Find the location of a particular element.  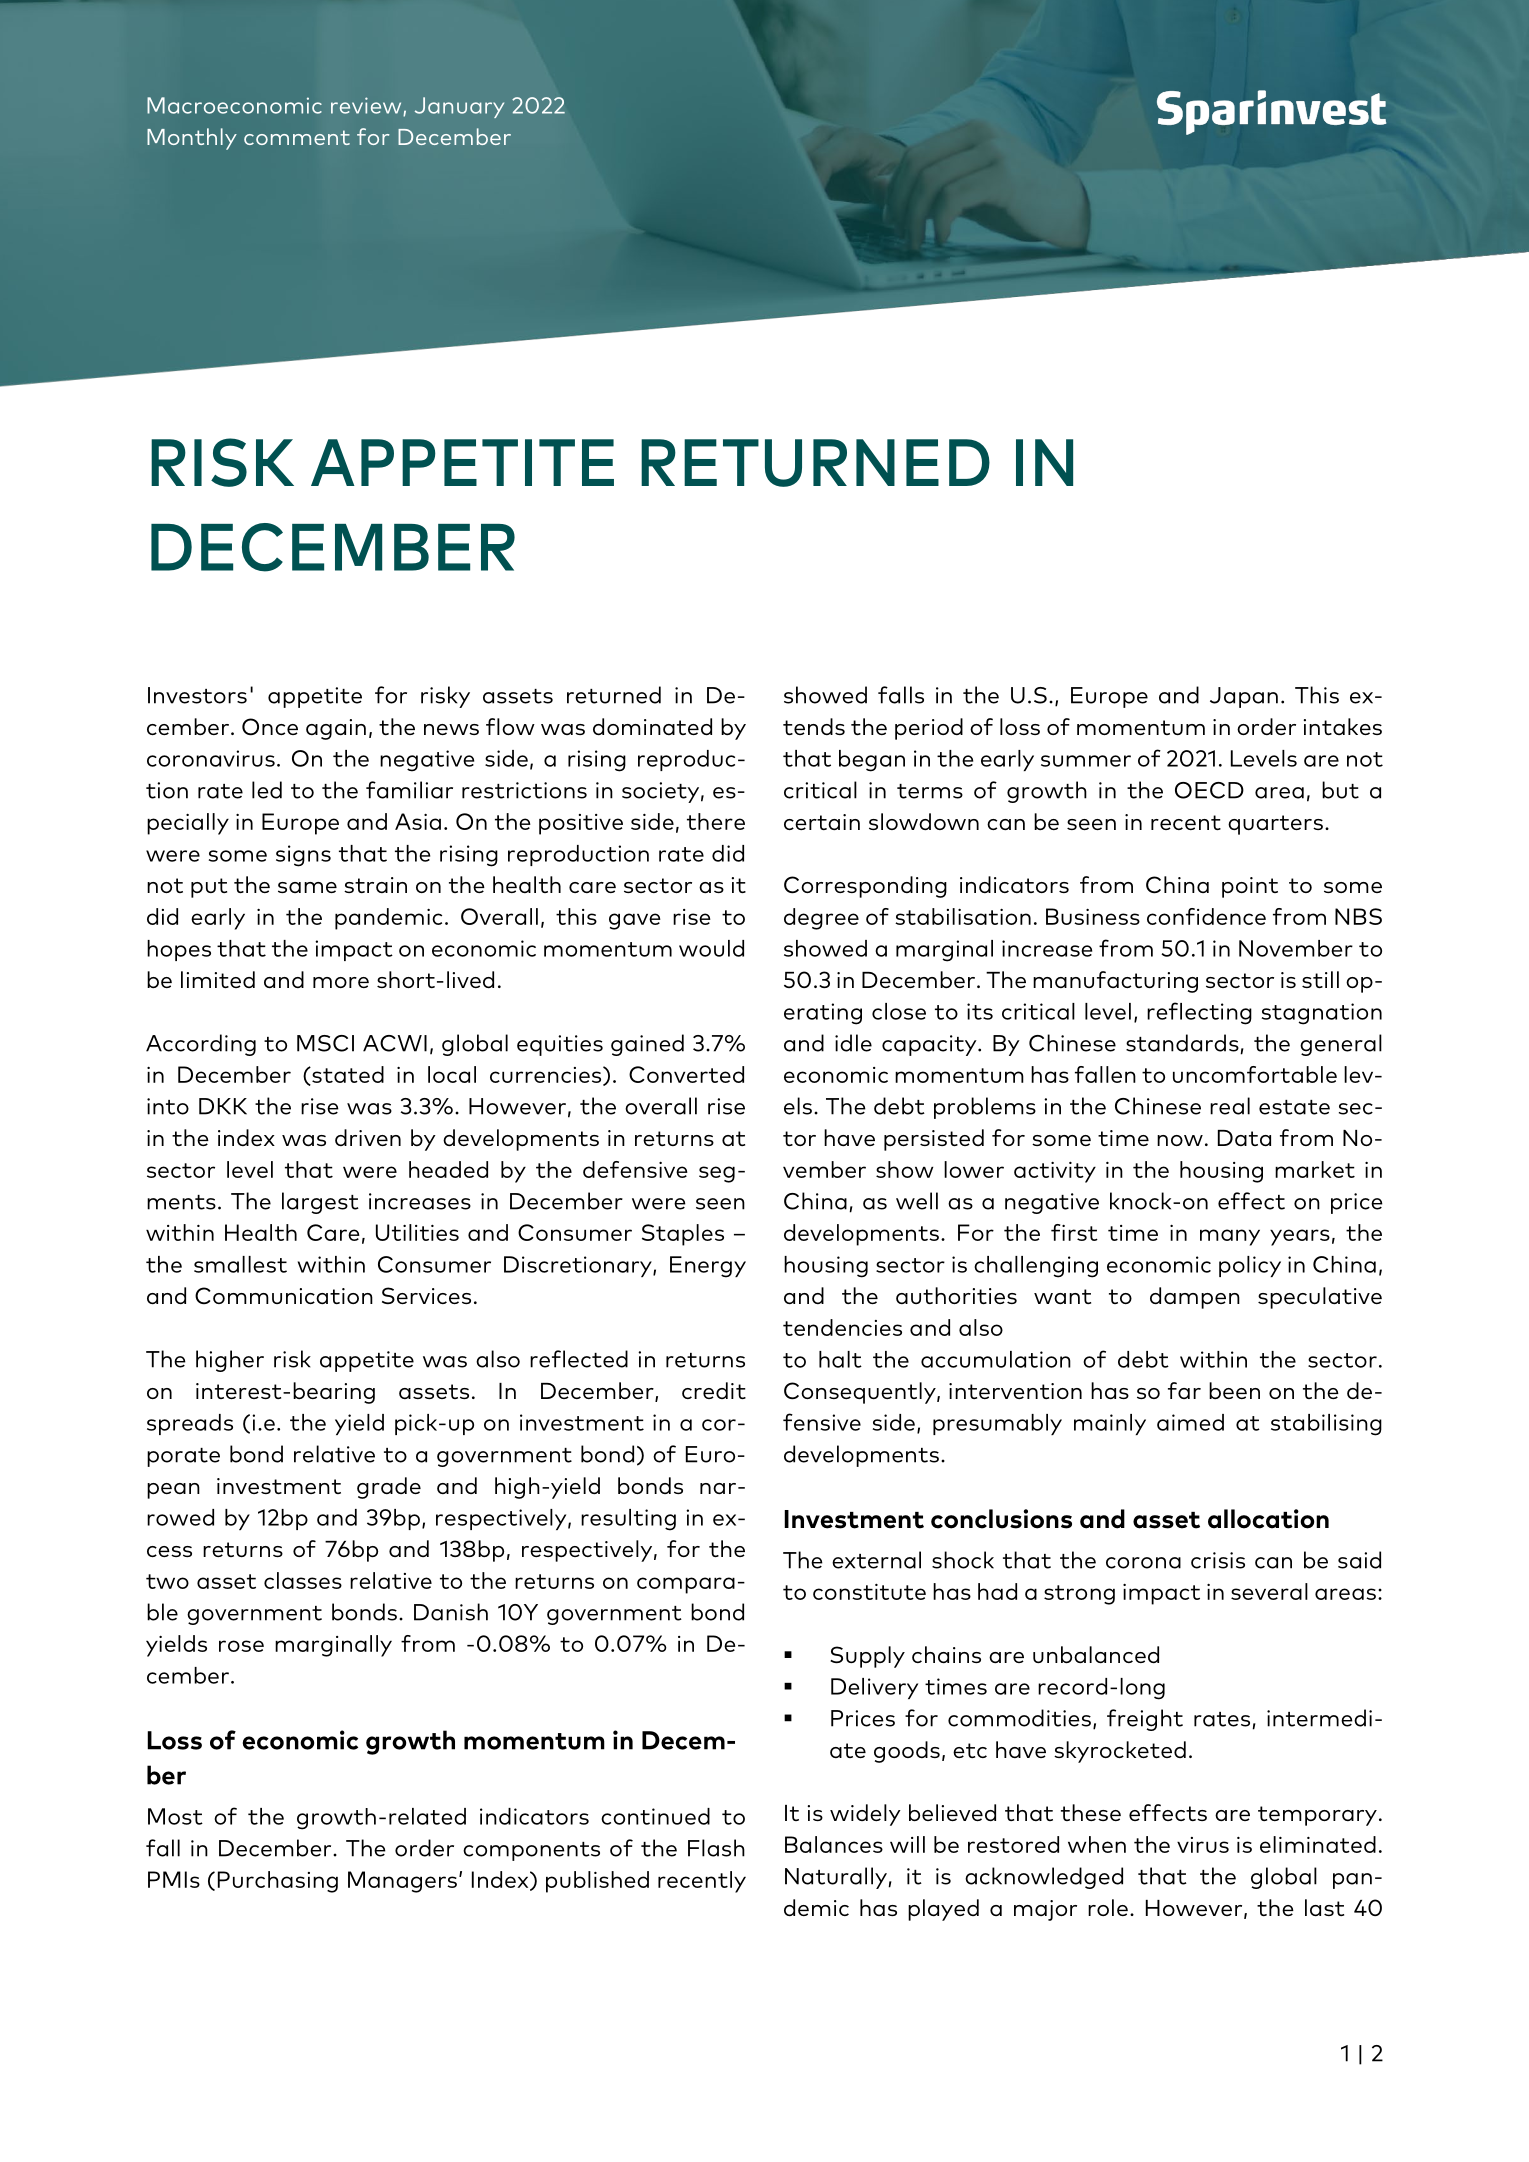

would is located at coordinates (711, 948).
